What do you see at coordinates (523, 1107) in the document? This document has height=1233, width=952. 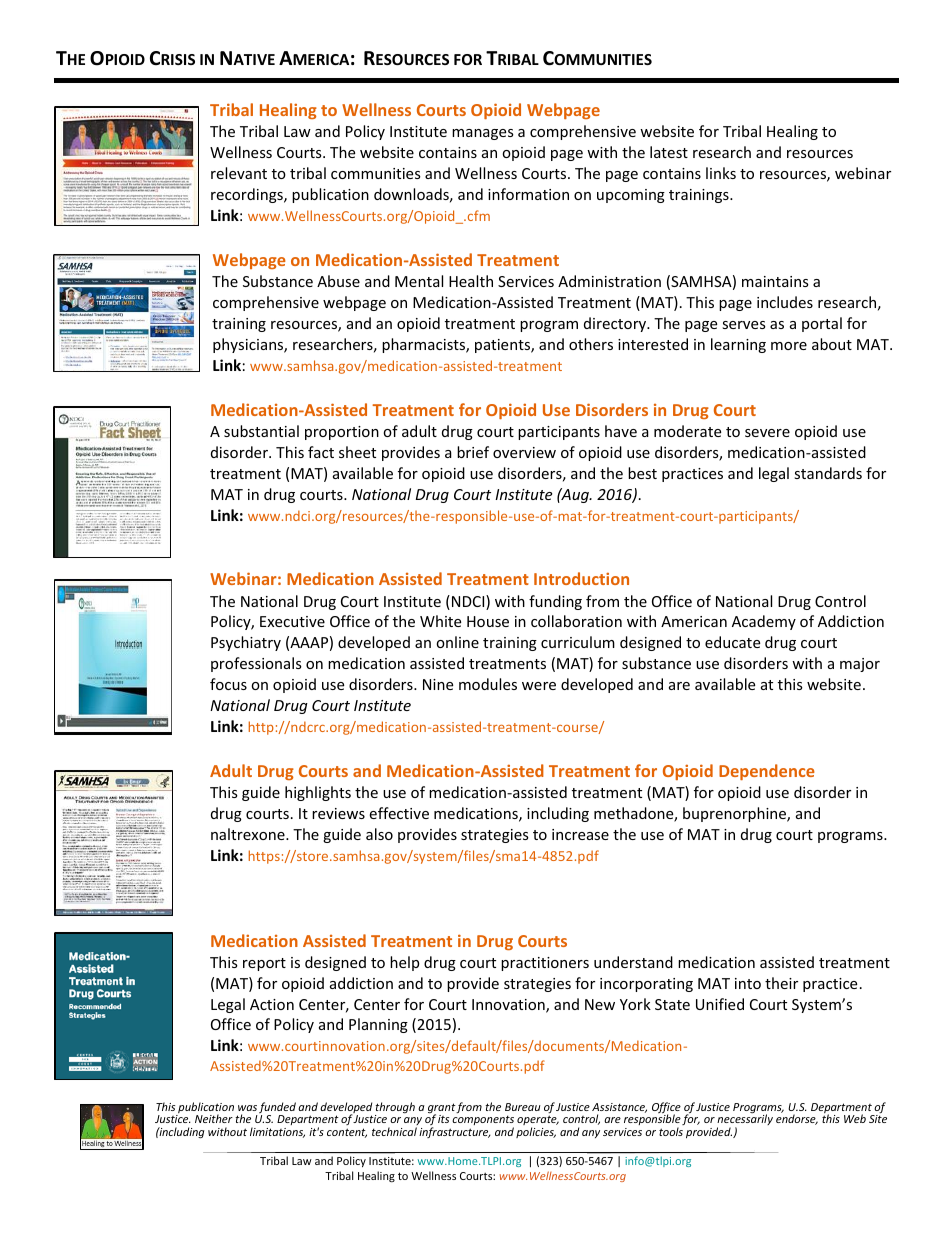 I see `Bureau` at bounding box center [523, 1107].
